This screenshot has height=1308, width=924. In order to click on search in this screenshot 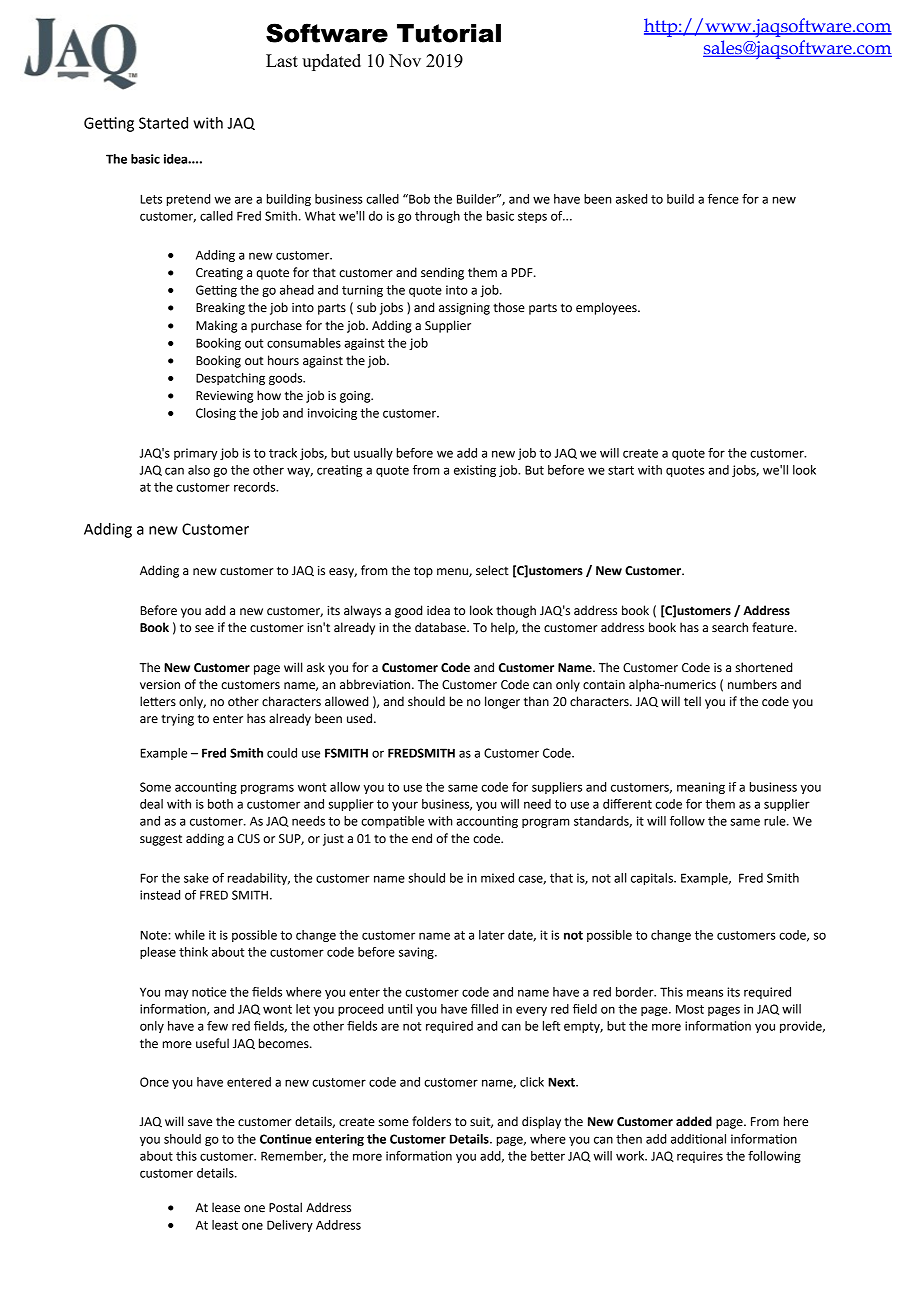, I will do `click(730, 627)`.
